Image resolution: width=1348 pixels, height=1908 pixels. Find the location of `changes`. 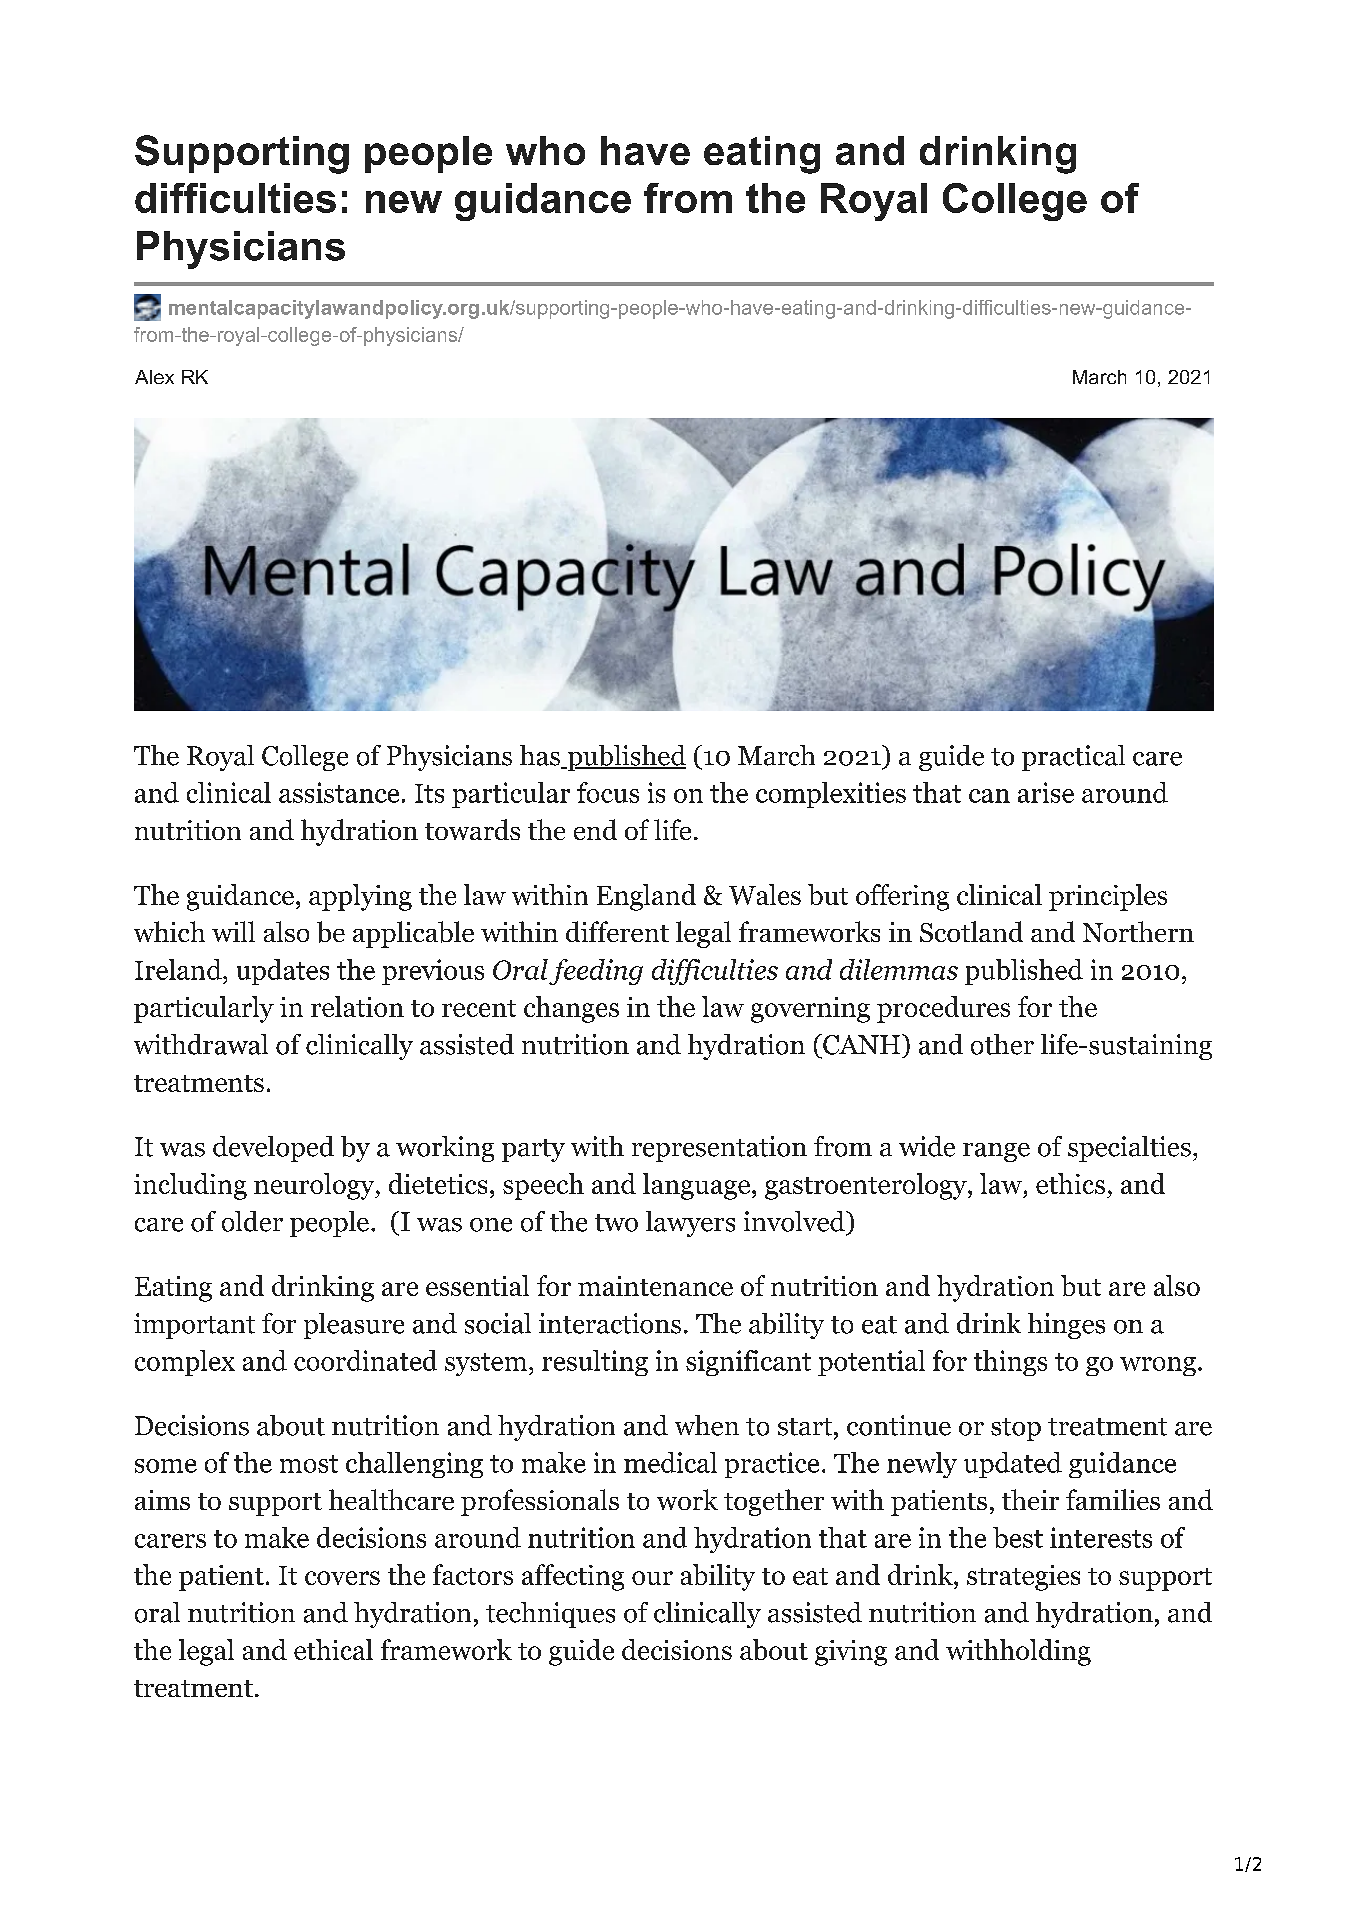

changes is located at coordinates (571, 1009).
